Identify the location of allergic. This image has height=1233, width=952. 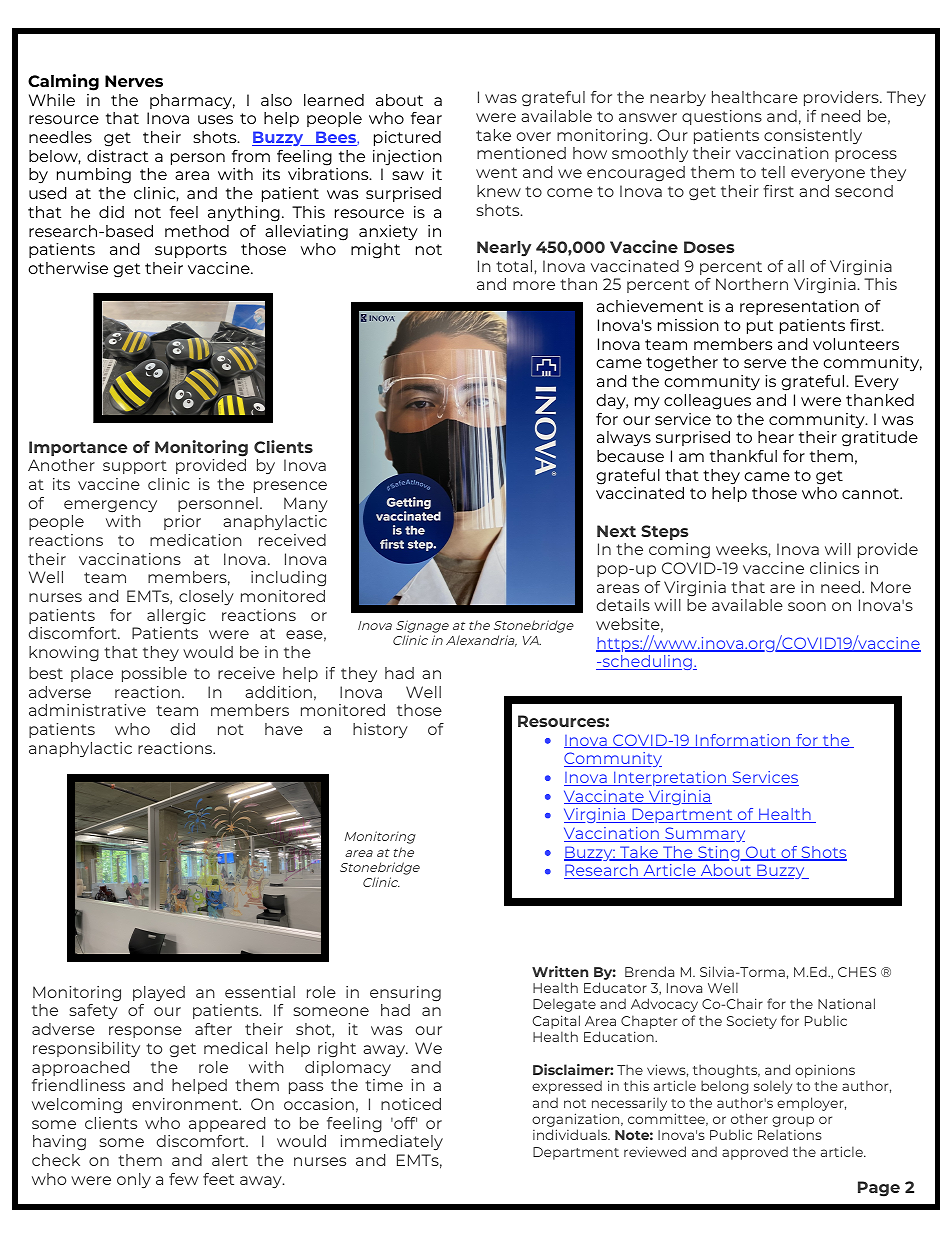
(176, 616).
